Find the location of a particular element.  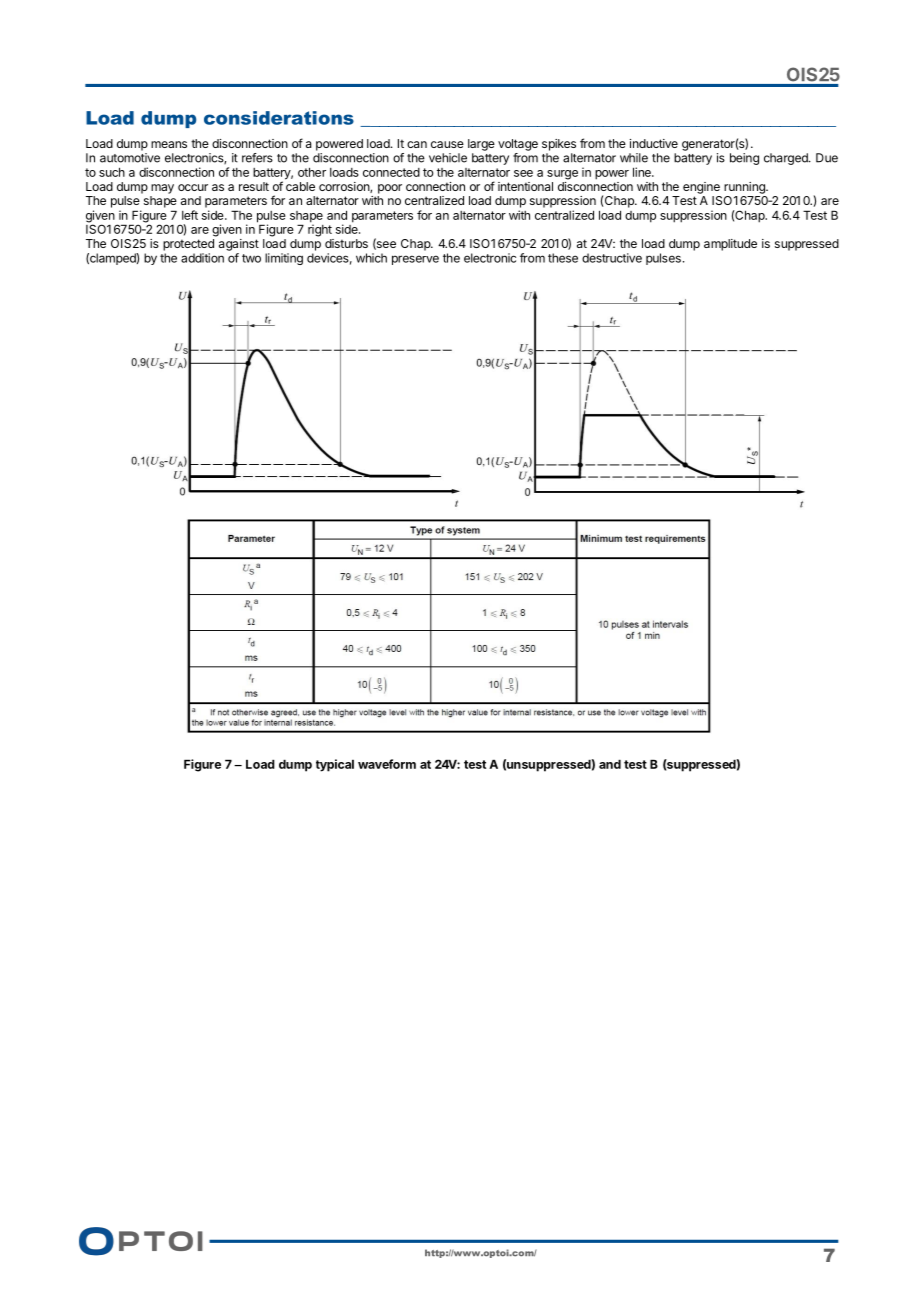

waveform is located at coordinates (387, 764).
